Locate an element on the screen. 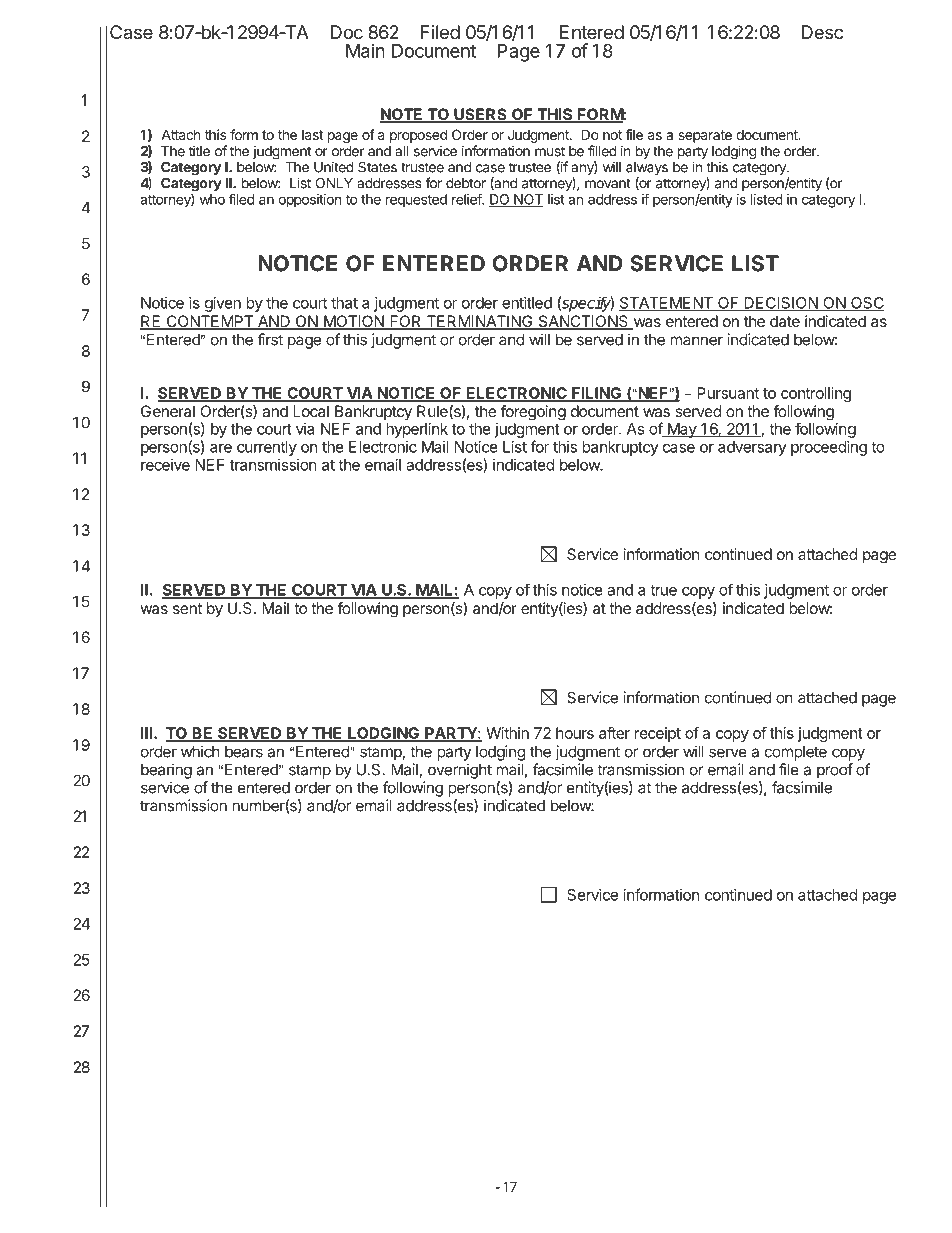 Image resolution: width=952 pixels, height=1233 pixels. sent is located at coordinates (187, 608).
